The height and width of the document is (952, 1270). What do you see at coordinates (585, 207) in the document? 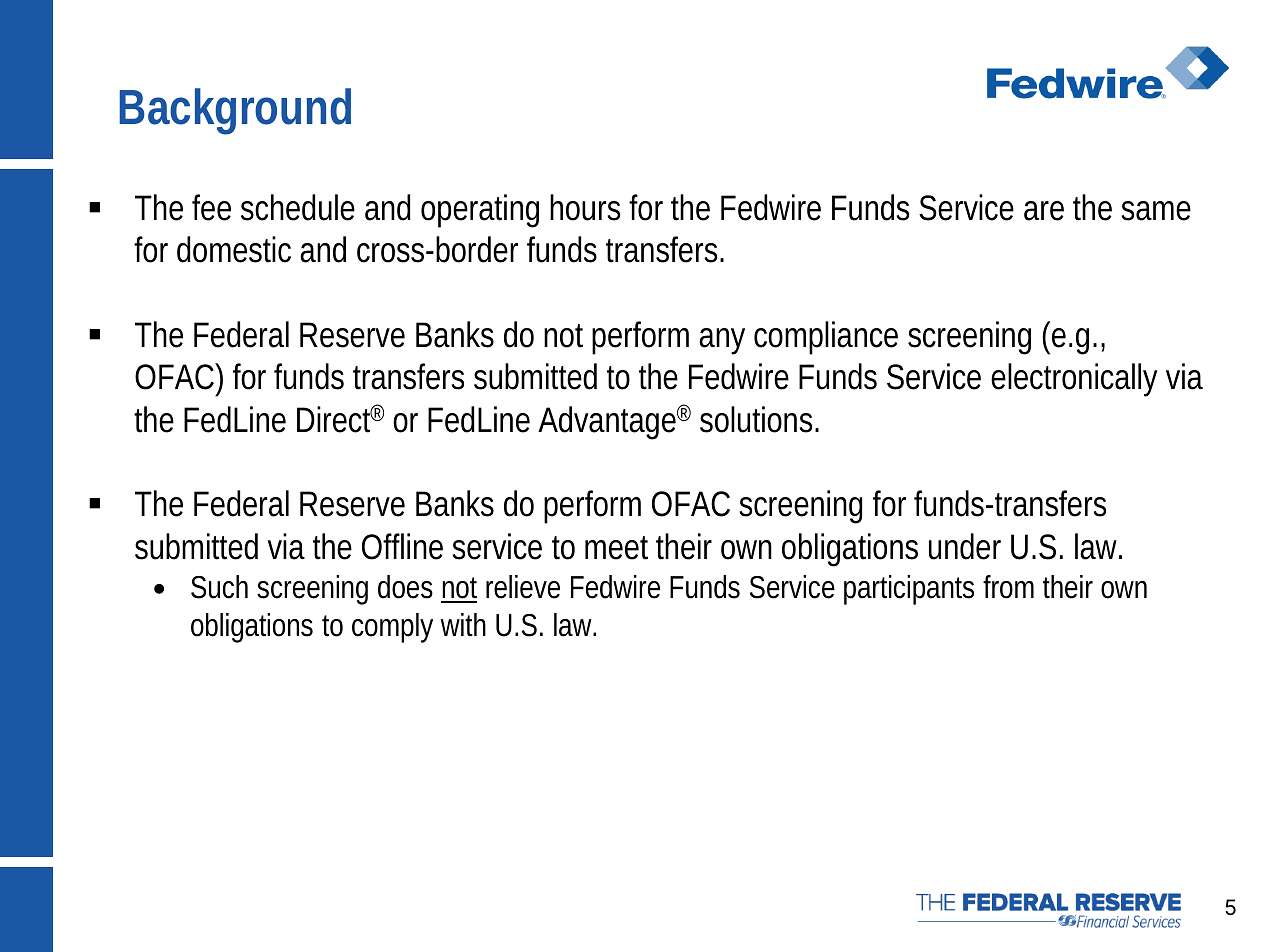
I see `hours` at bounding box center [585, 207].
